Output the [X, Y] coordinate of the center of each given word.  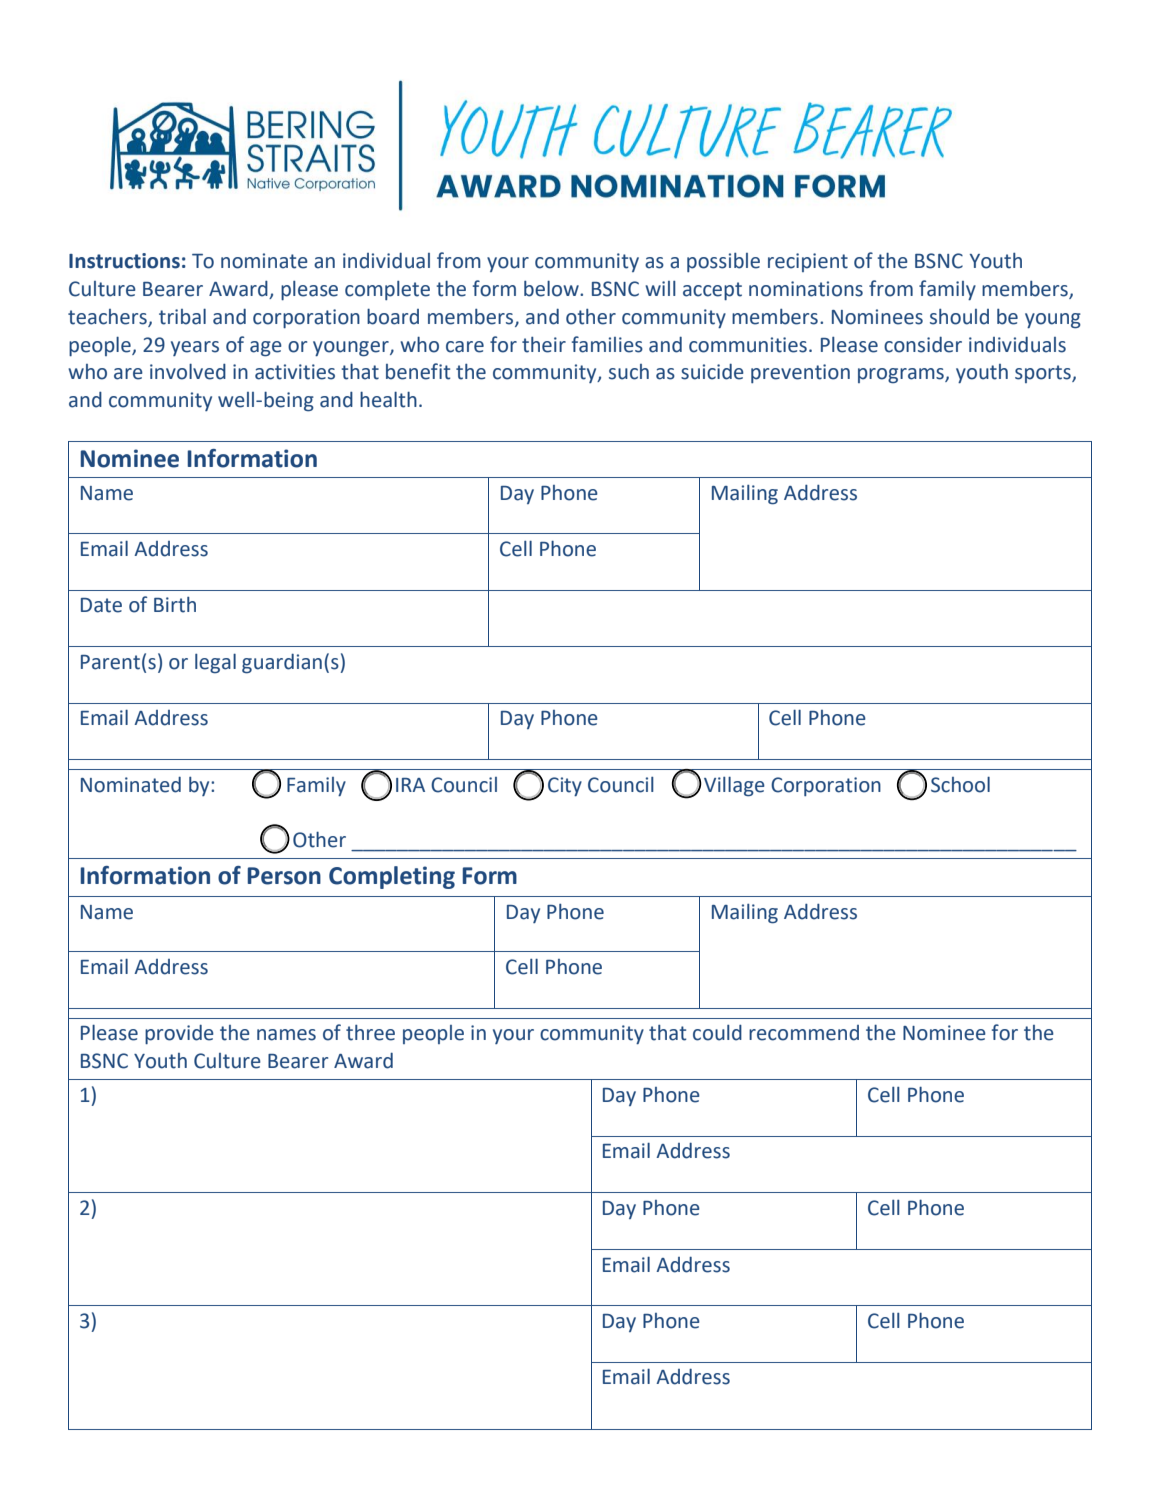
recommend [804, 1033]
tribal [182, 317]
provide [179, 1034]
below [552, 289]
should [959, 317]
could [717, 1033]
